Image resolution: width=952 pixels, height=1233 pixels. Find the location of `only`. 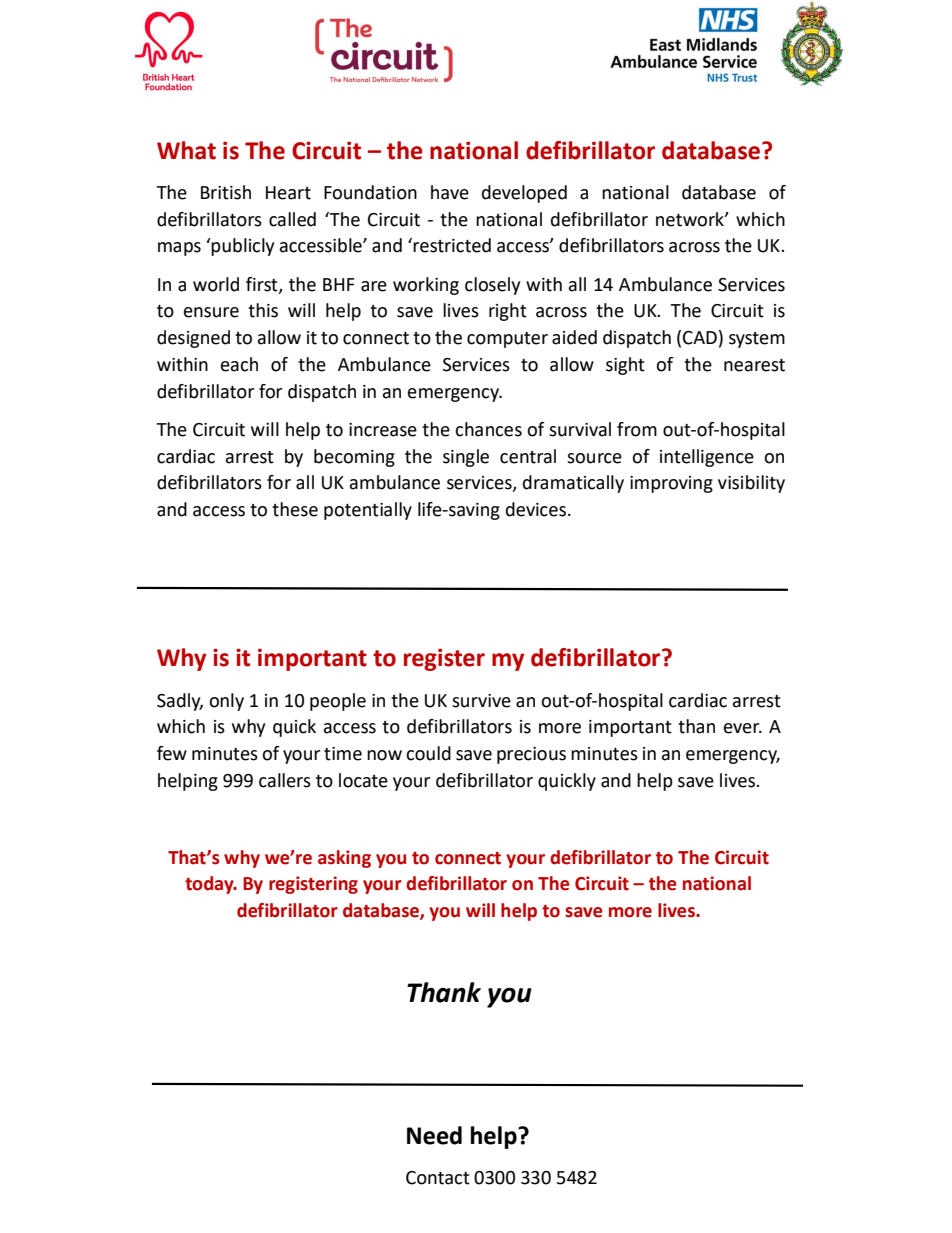

only is located at coordinates (226, 702).
